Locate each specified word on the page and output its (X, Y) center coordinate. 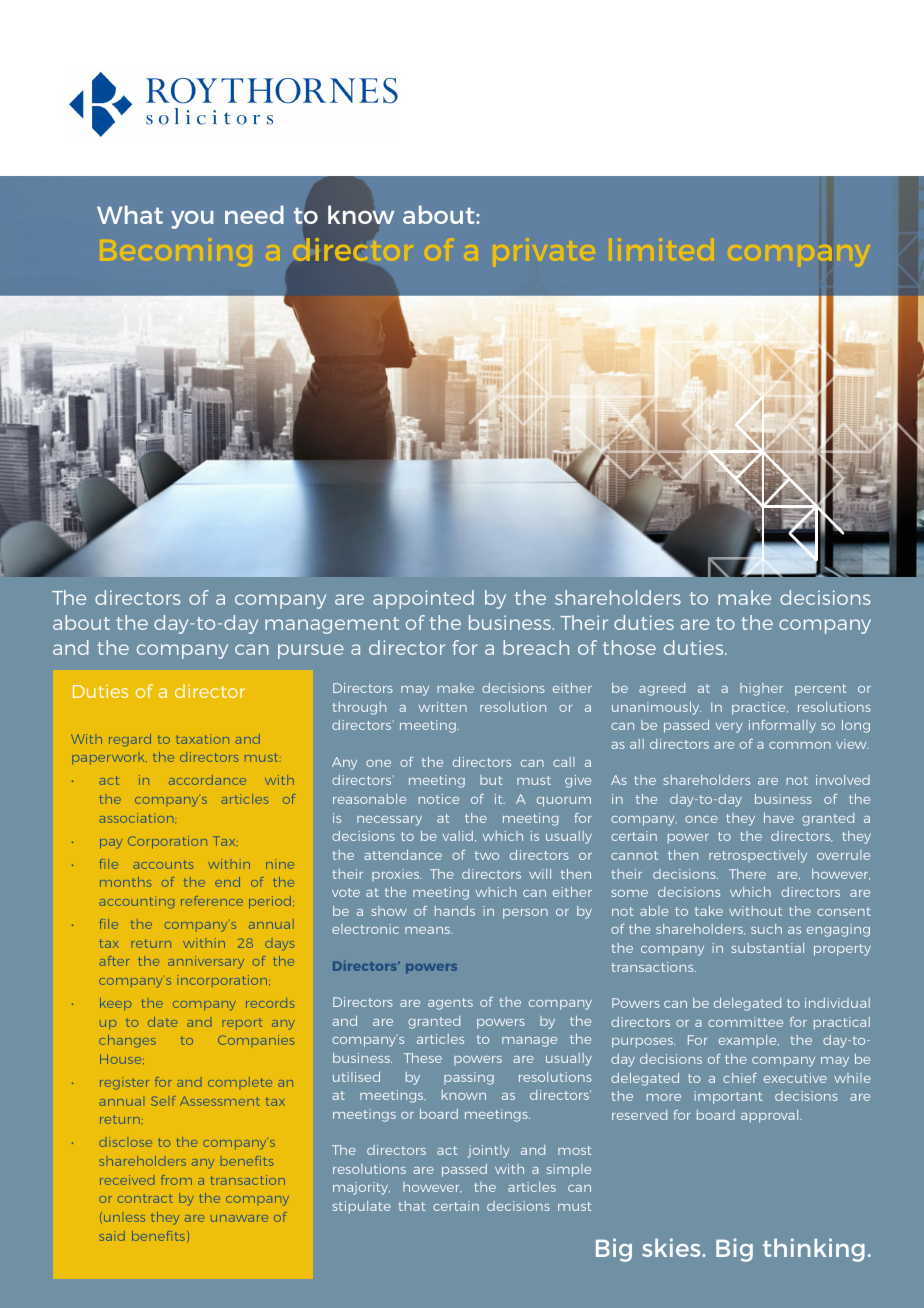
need (254, 214)
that (411, 1206)
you (192, 220)
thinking (814, 1250)
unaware (239, 1218)
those (629, 647)
